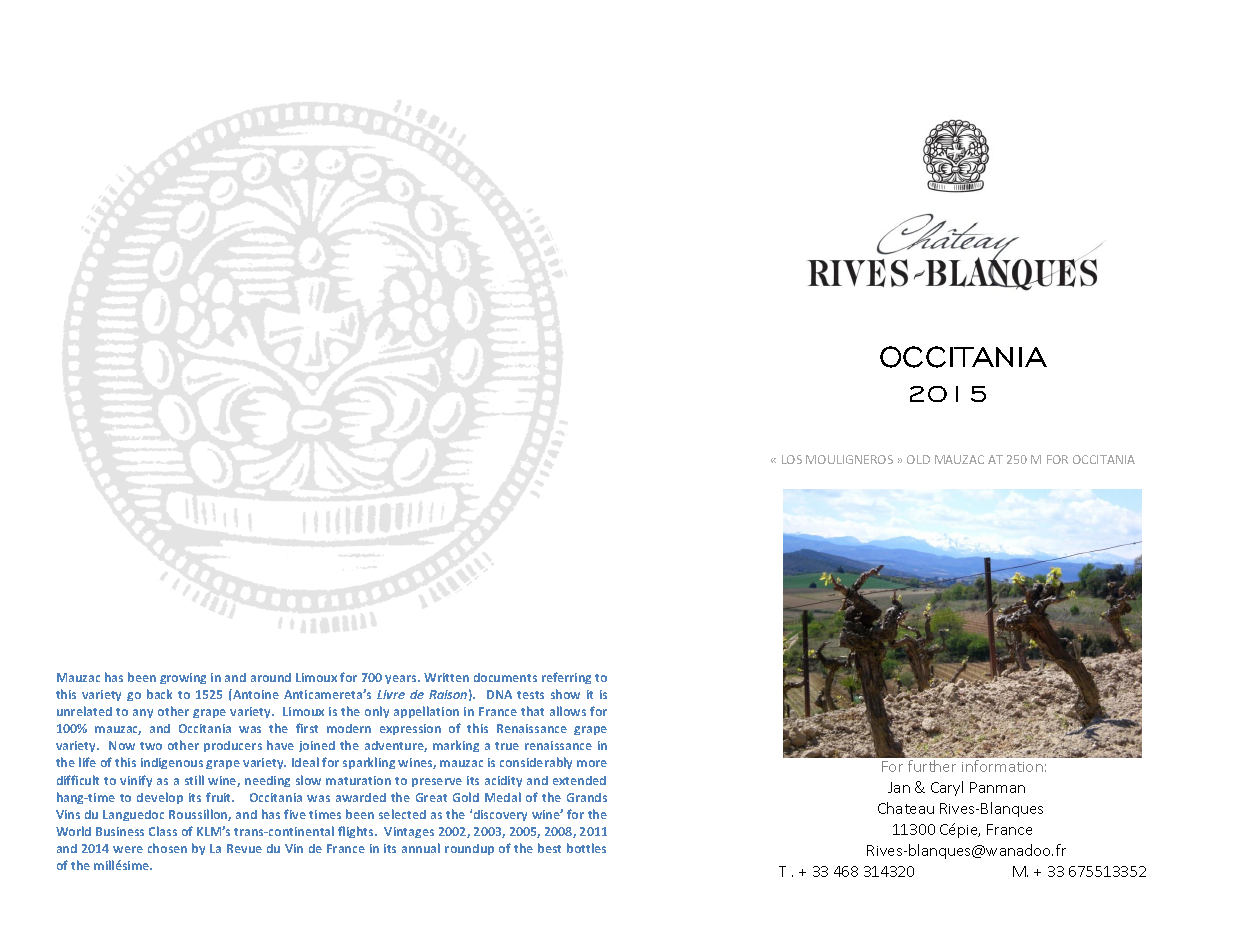 Image resolution: width=1233 pixels, height=952 pixels. I want to click on best, so click(549, 848).
